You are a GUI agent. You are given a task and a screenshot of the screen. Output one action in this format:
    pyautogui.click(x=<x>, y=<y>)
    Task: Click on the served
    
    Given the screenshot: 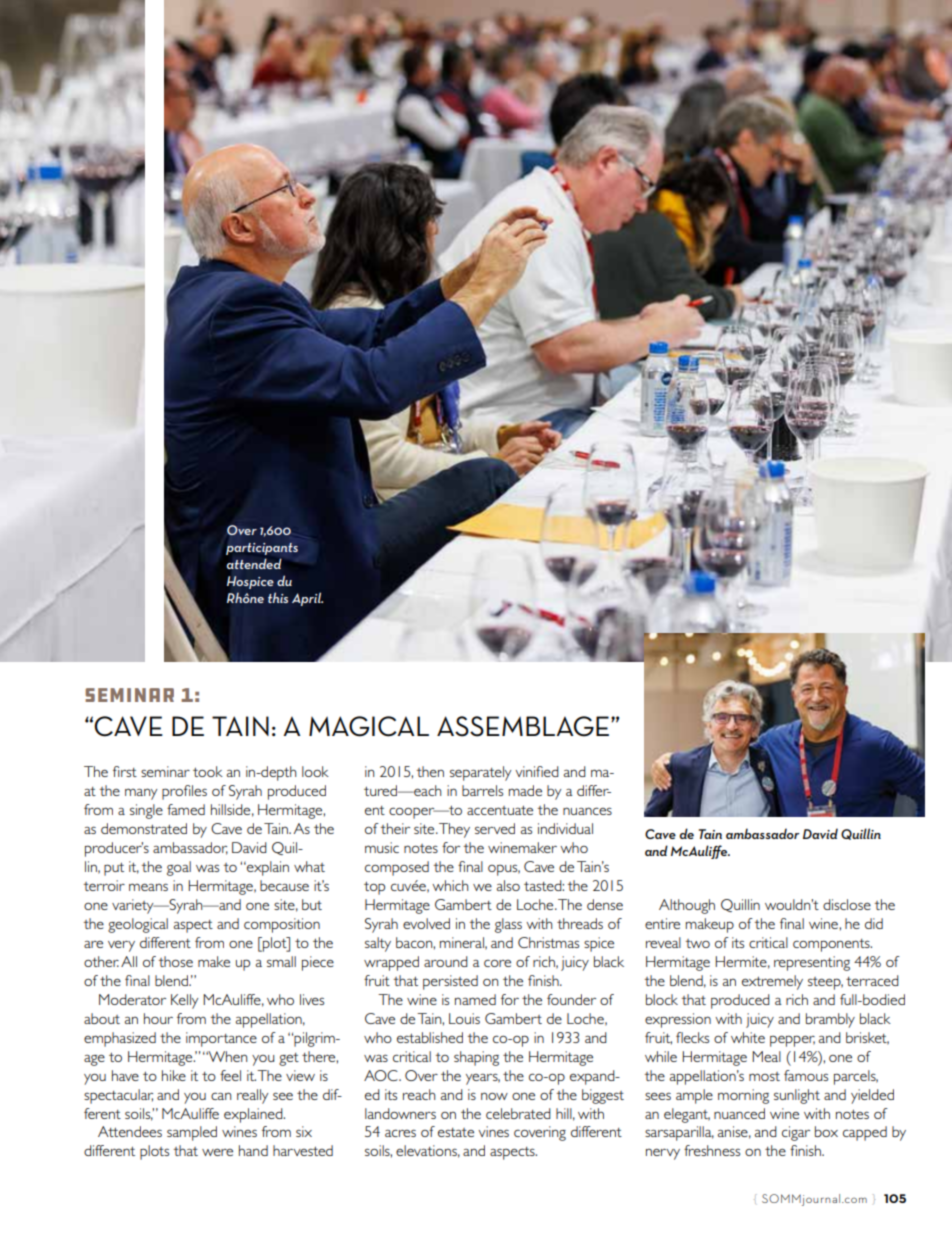 What is the action you would take?
    pyautogui.click(x=495, y=828)
